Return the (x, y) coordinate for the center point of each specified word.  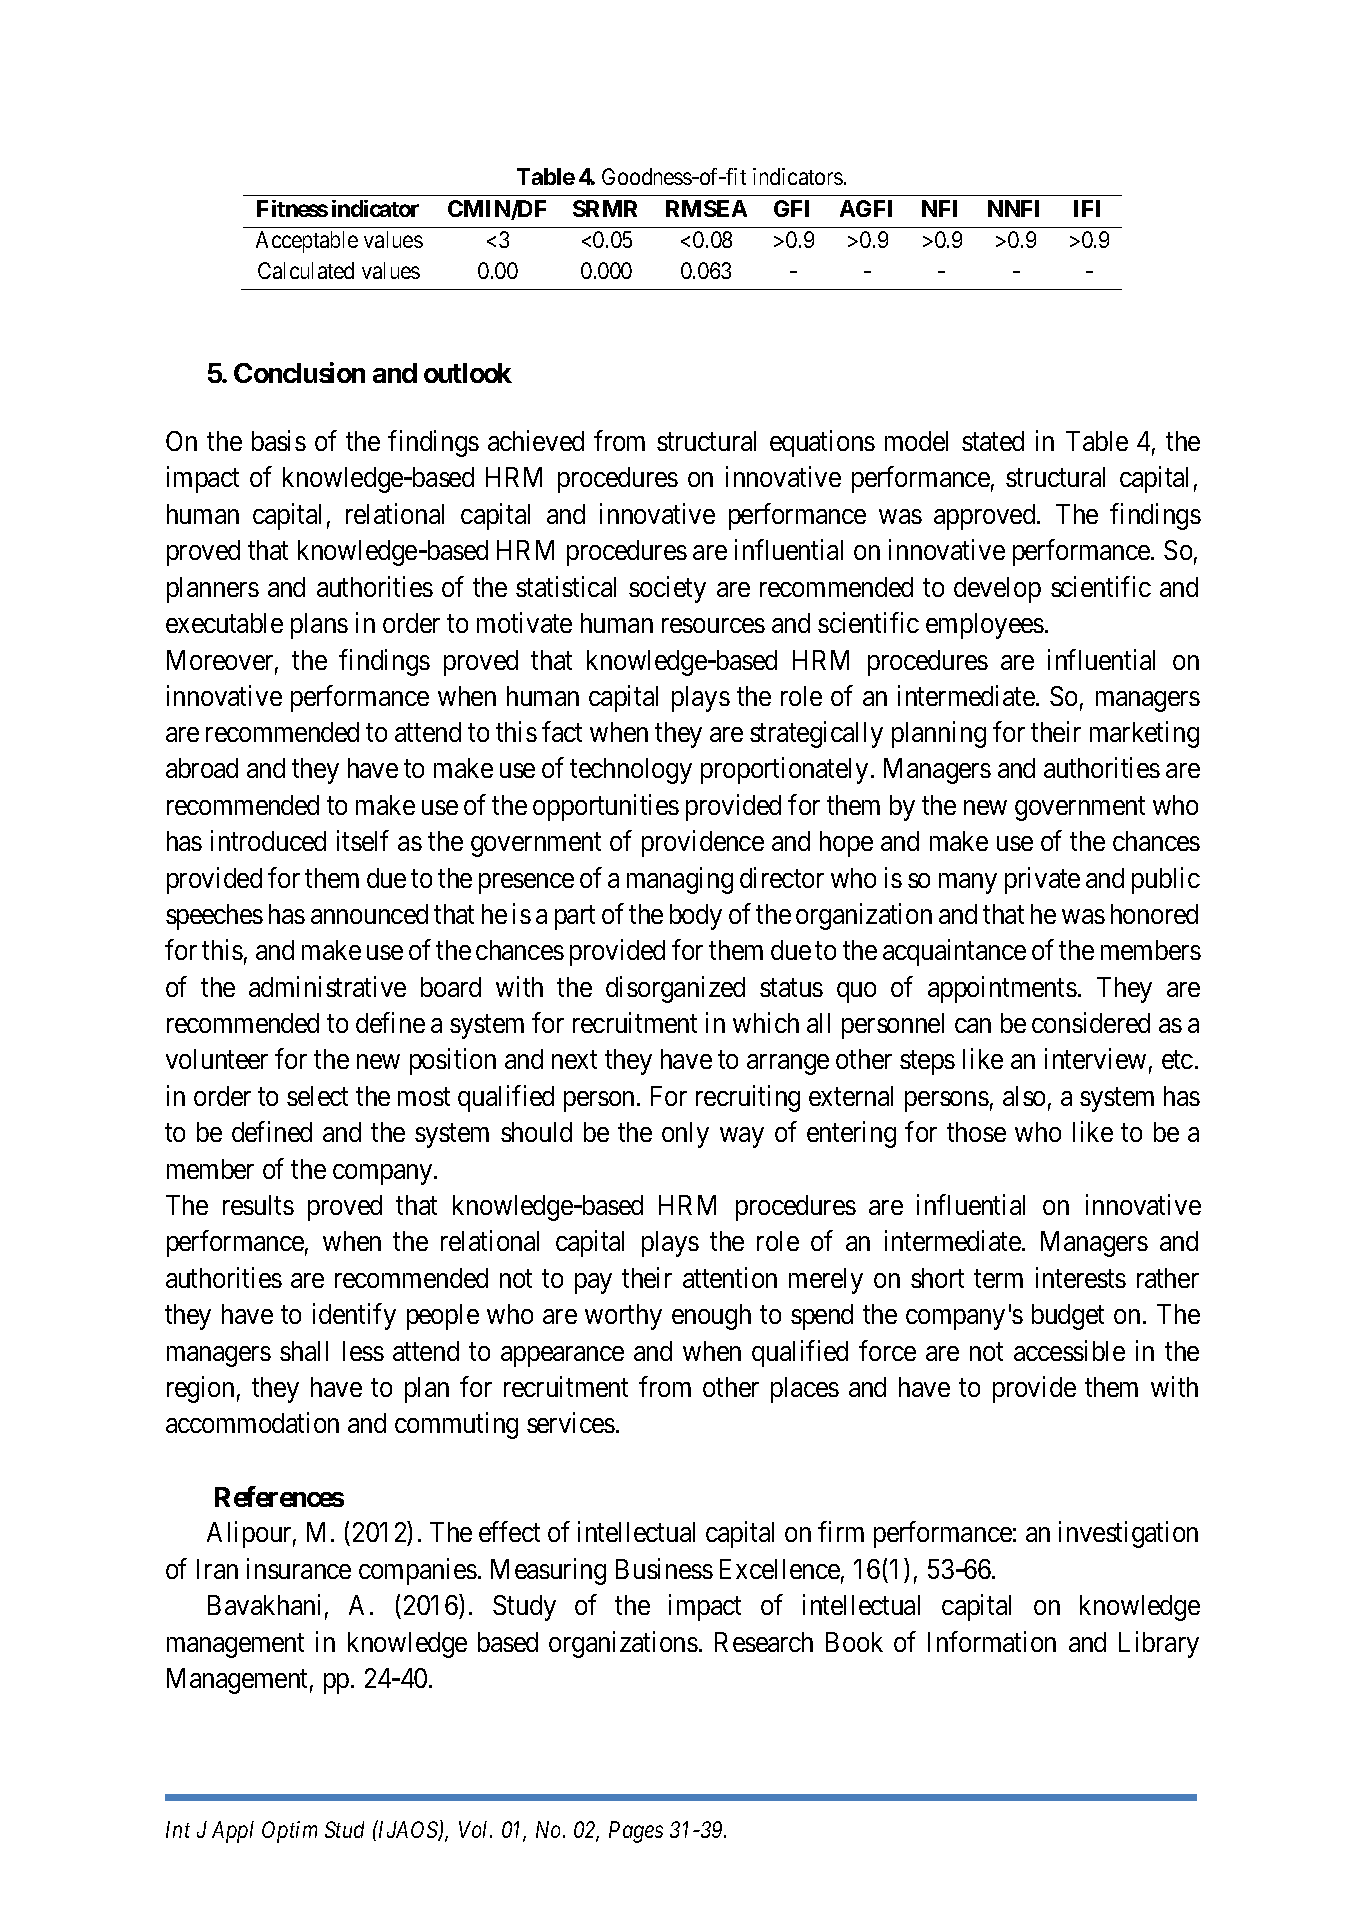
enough (711, 1317)
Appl (233, 1832)
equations (822, 443)
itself (362, 841)
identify (354, 1316)
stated (993, 441)
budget (1068, 1317)
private (1042, 880)
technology (631, 771)
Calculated (306, 270)
